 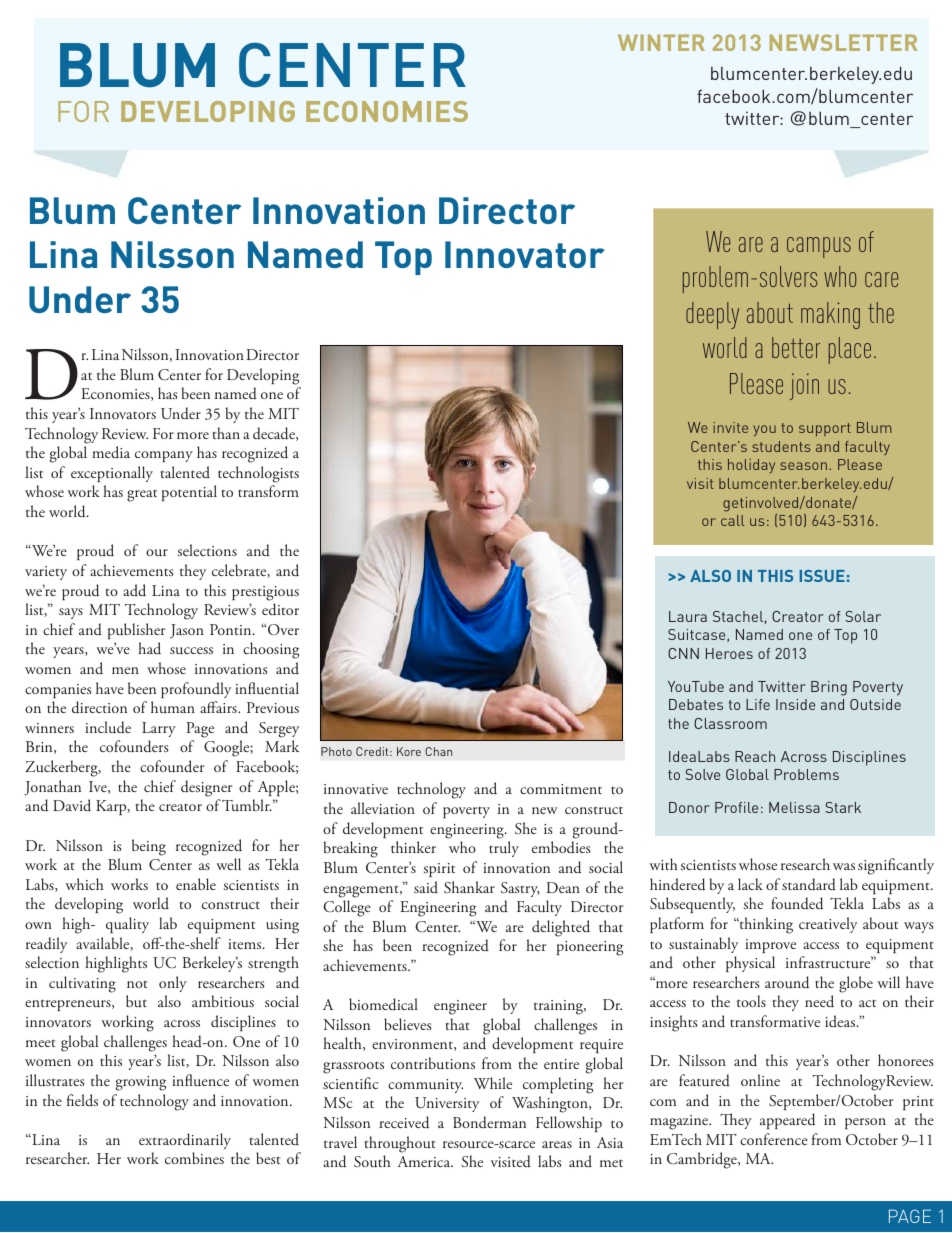 What do you see at coordinates (149, 847) in the page?
I see `being` at bounding box center [149, 847].
